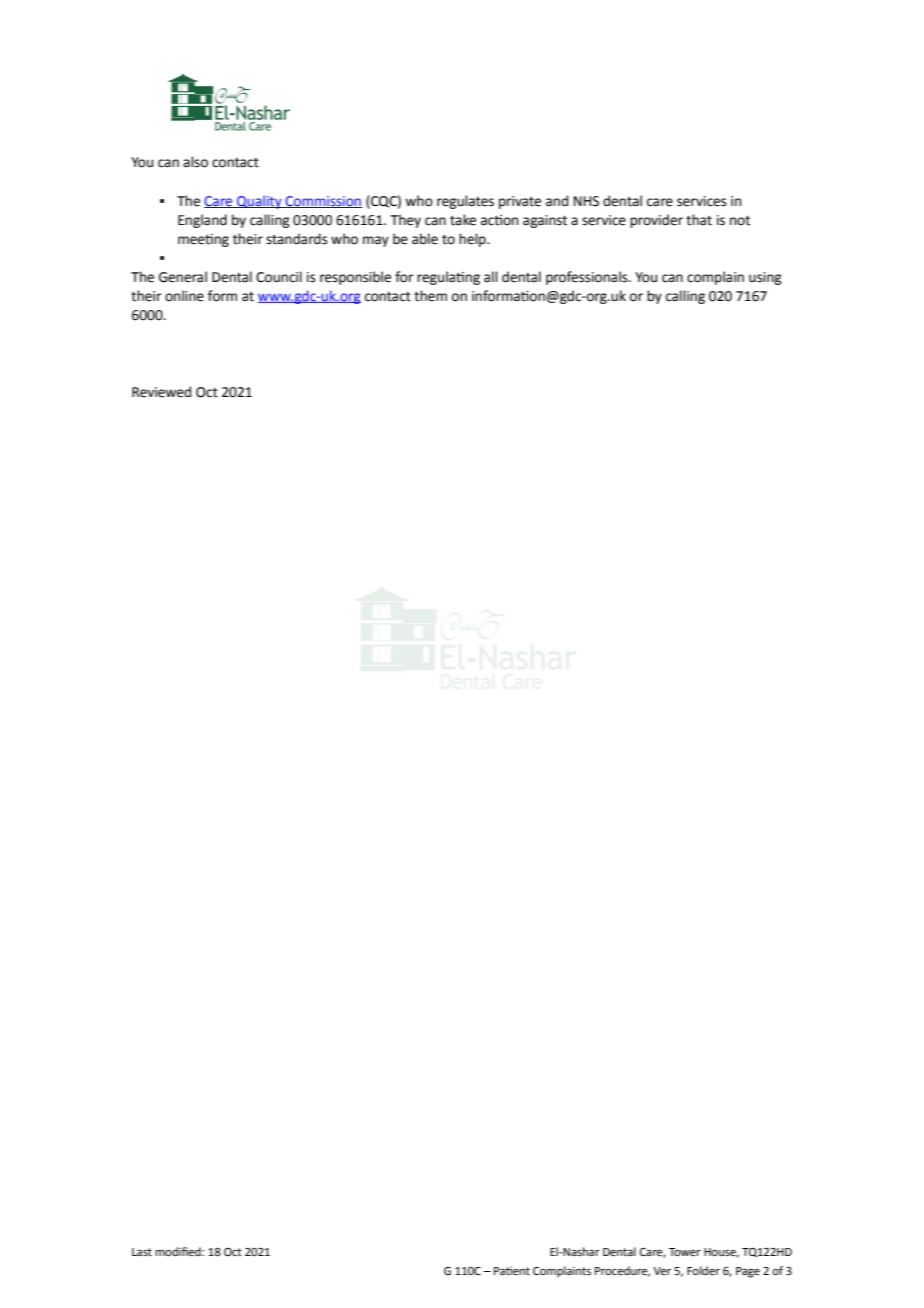  I want to click on Ver, so click(662, 1271).
